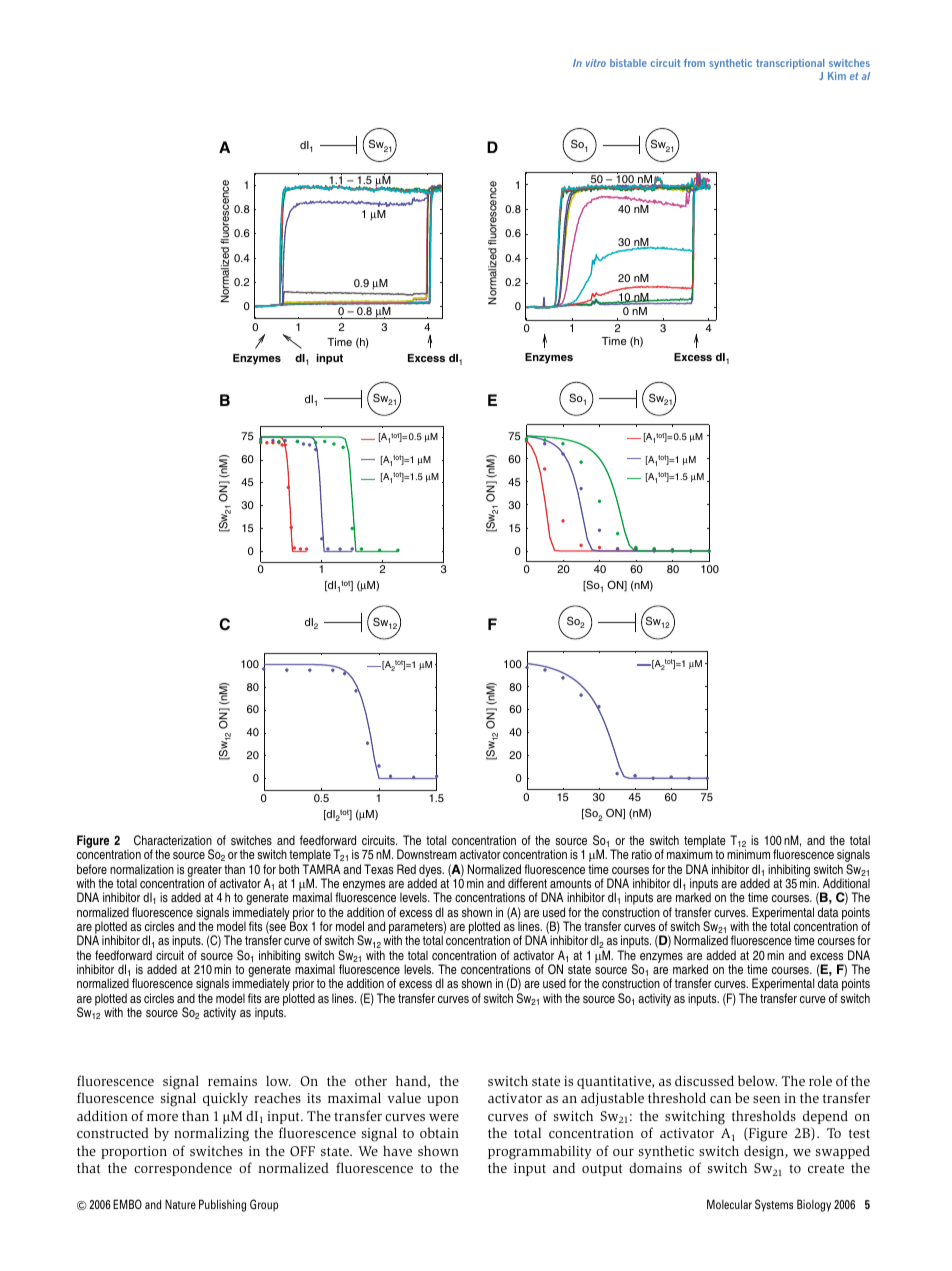  Describe the element at coordinates (431, 871) in the screenshot. I see `dyes` at that location.
